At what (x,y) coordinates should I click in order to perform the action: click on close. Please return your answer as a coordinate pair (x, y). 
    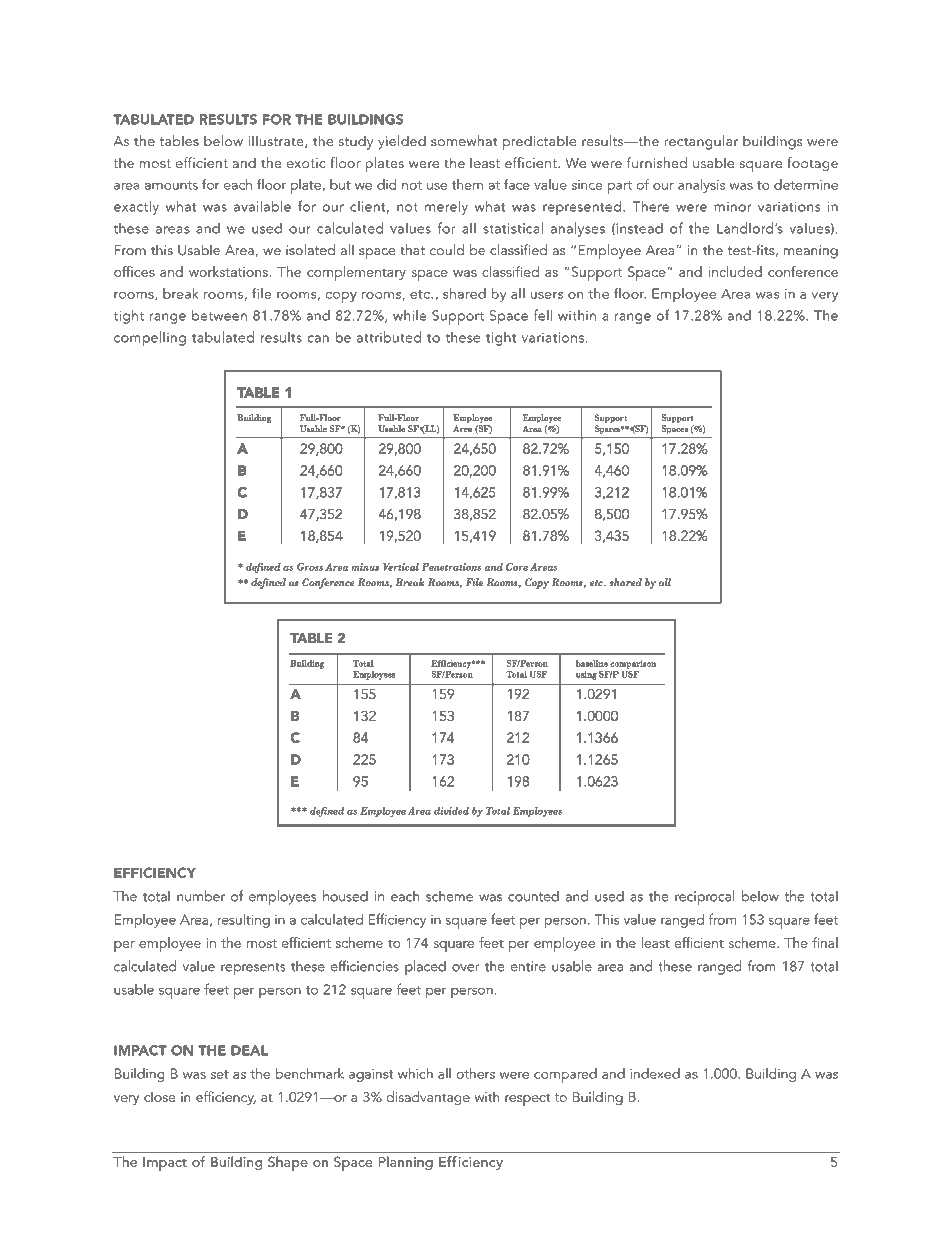
    Looking at the image, I should click on (159, 1096).
